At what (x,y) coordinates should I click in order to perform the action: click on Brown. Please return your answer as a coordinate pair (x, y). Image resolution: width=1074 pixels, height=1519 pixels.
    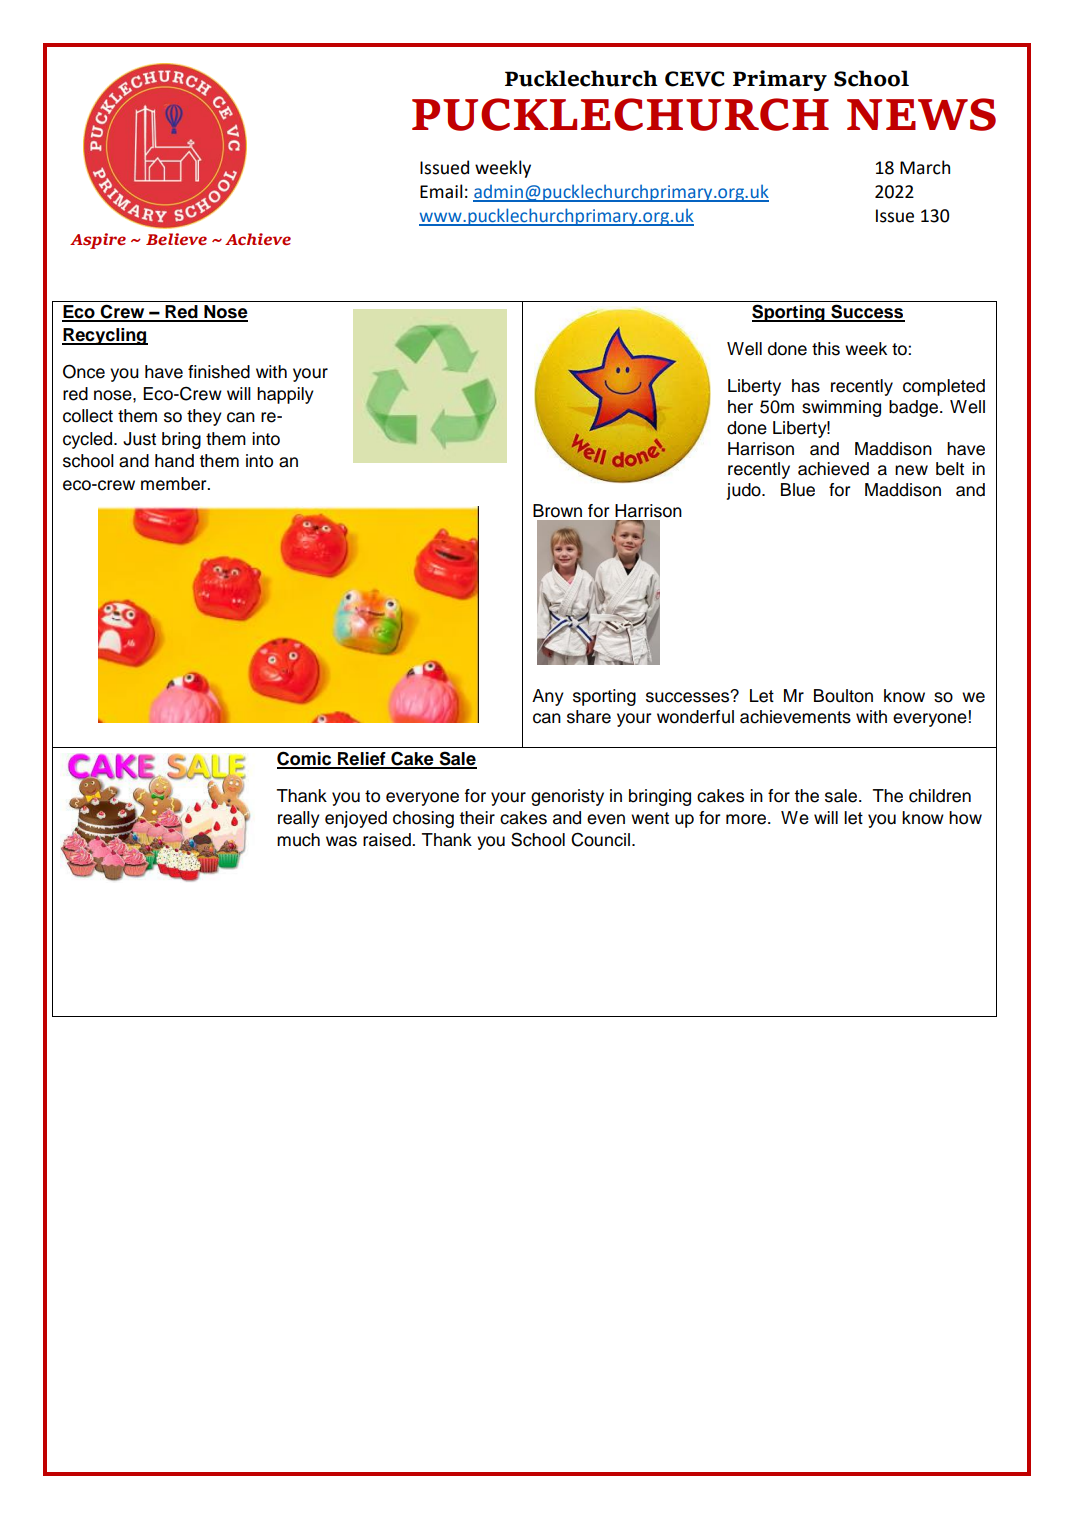
    Looking at the image, I should click on (557, 511).
